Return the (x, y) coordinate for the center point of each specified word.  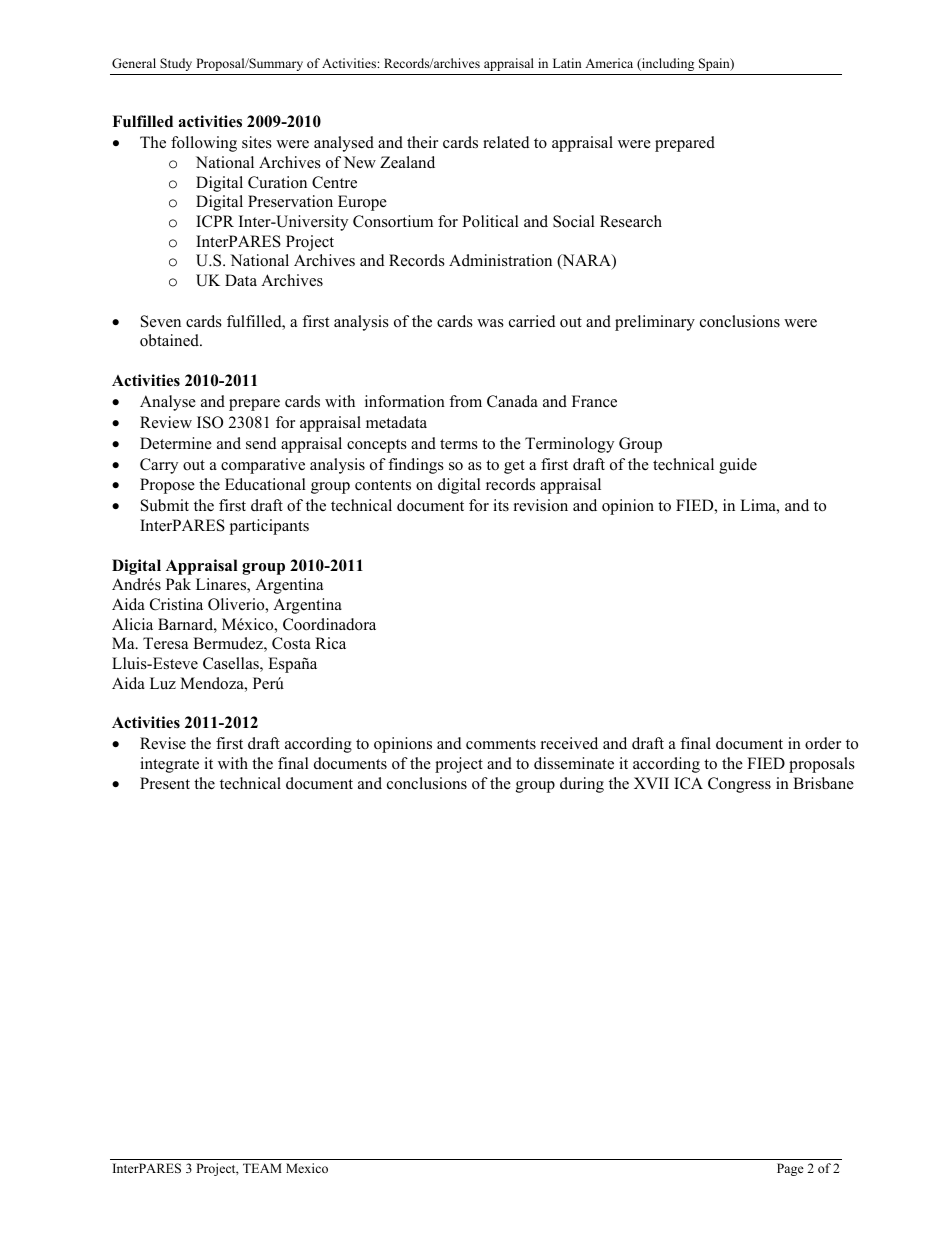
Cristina (176, 604)
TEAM (262, 1168)
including (667, 64)
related (506, 142)
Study (176, 64)
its (501, 505)
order (823, 743)
